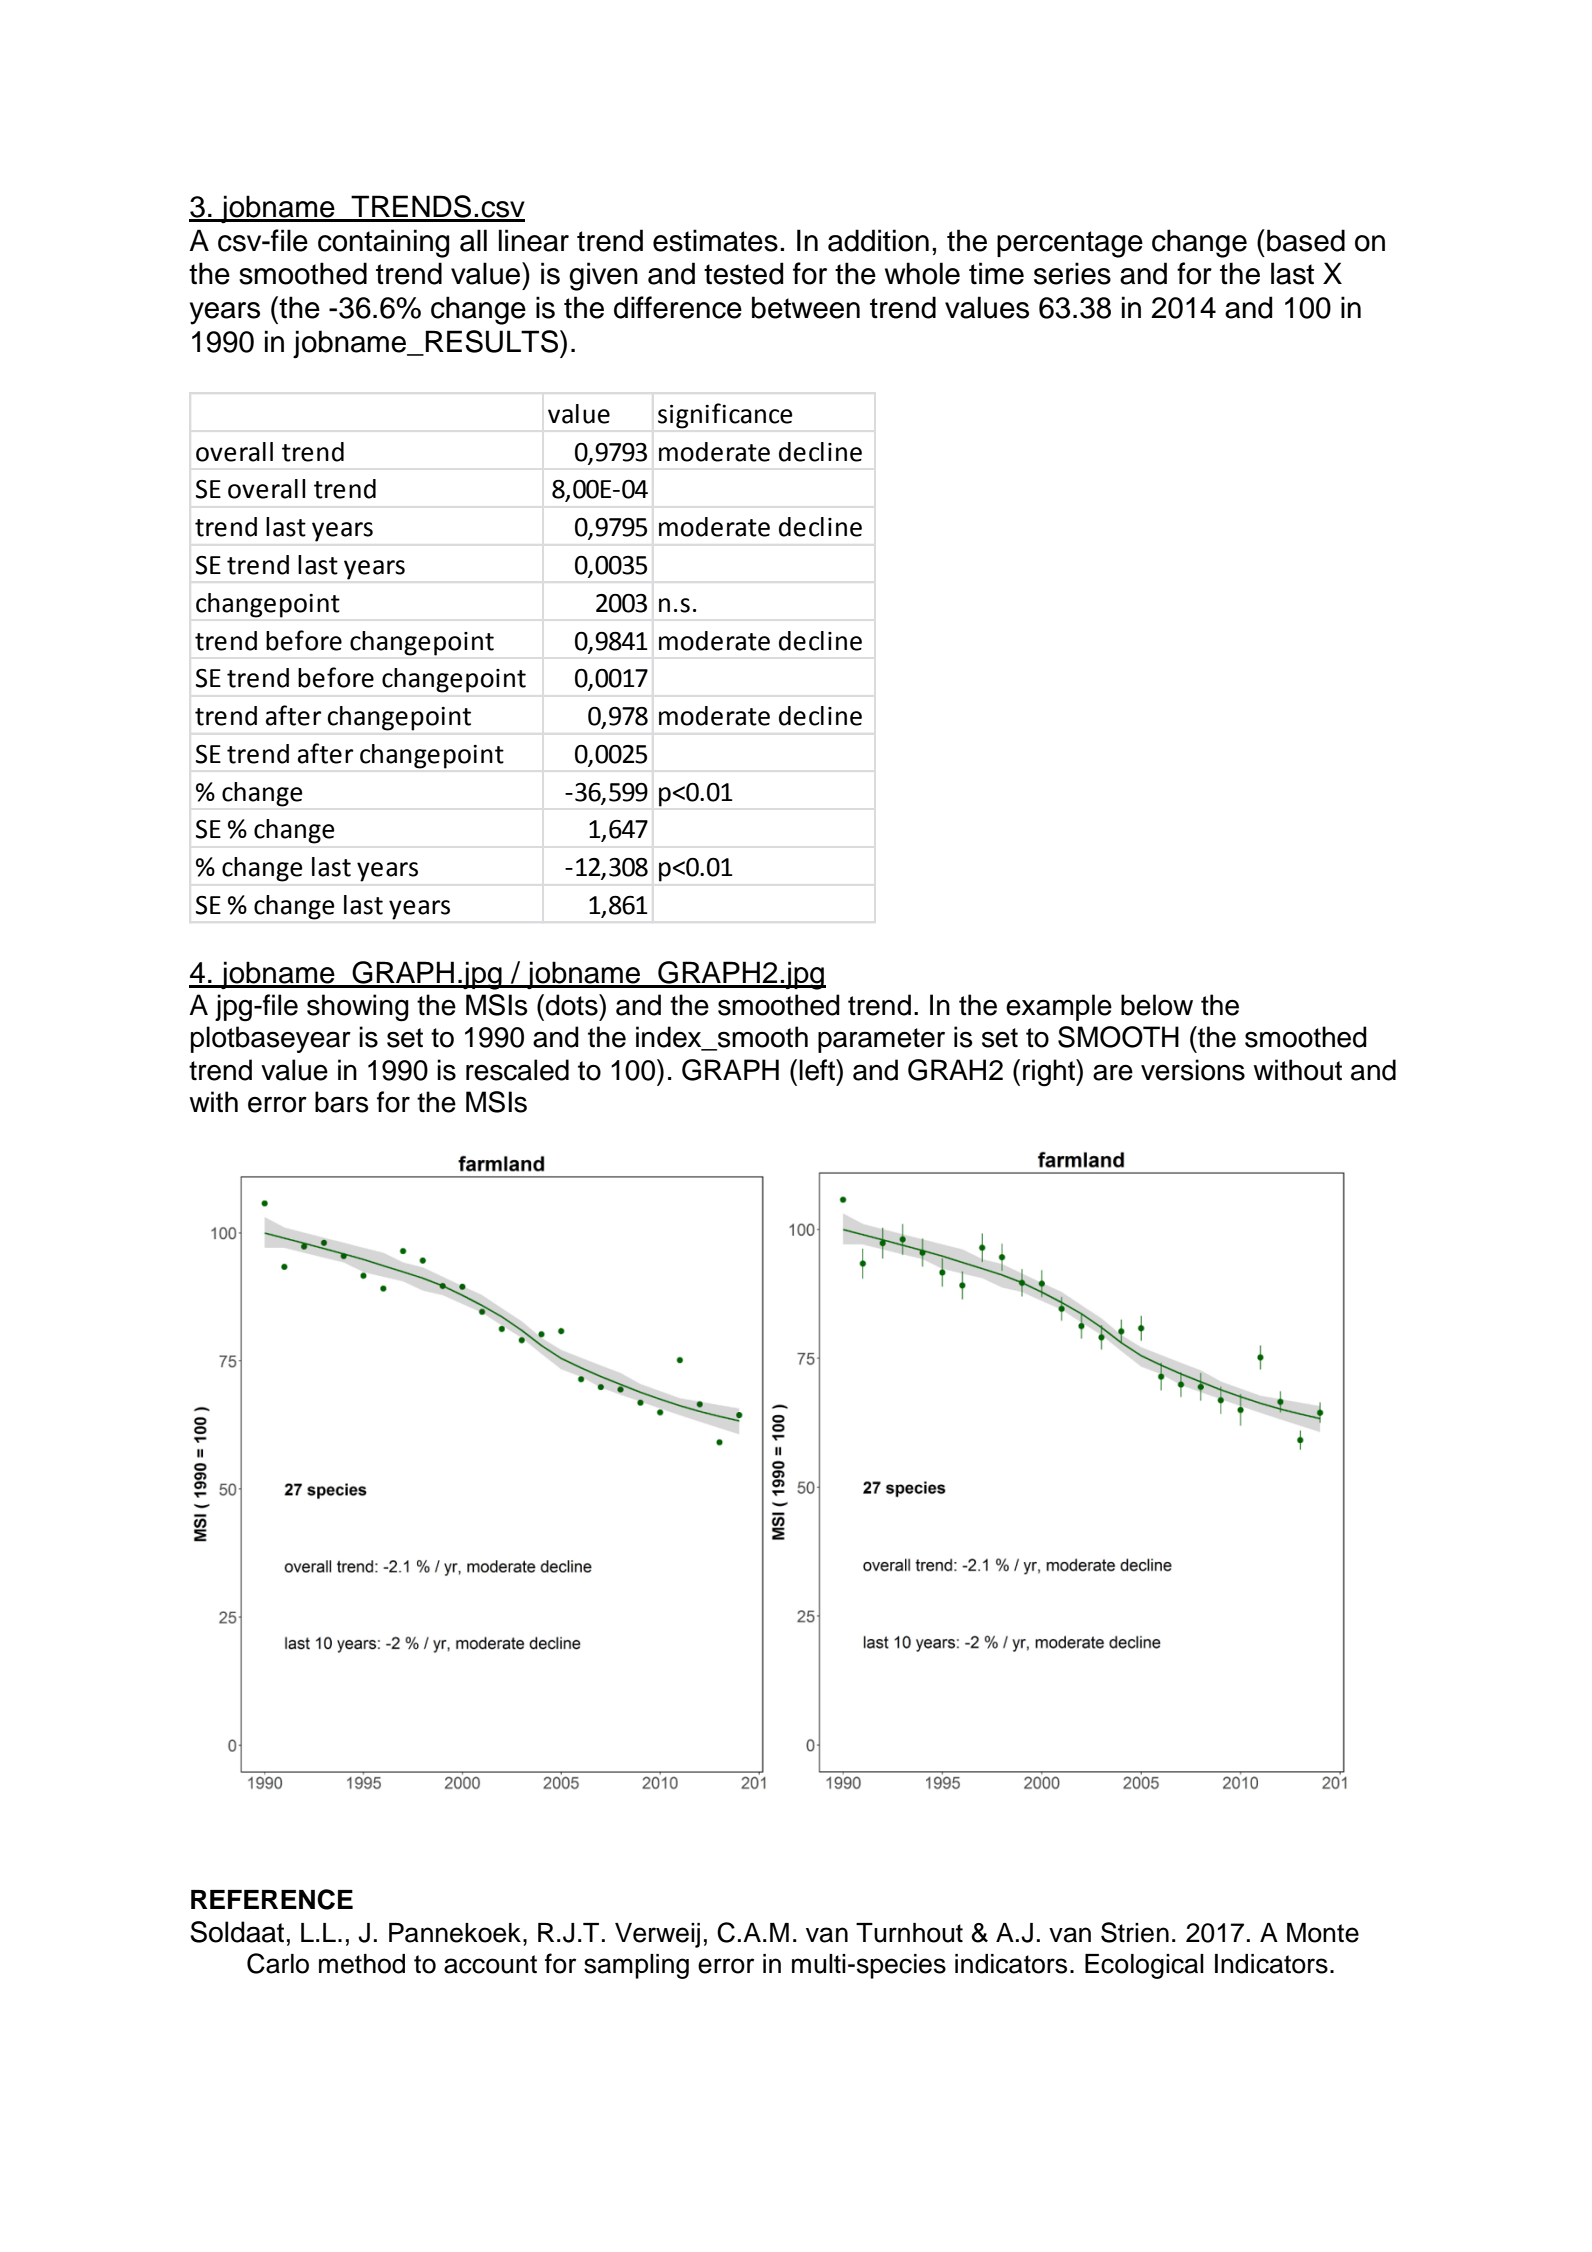  I want to click on containing, so click(383, 243).
